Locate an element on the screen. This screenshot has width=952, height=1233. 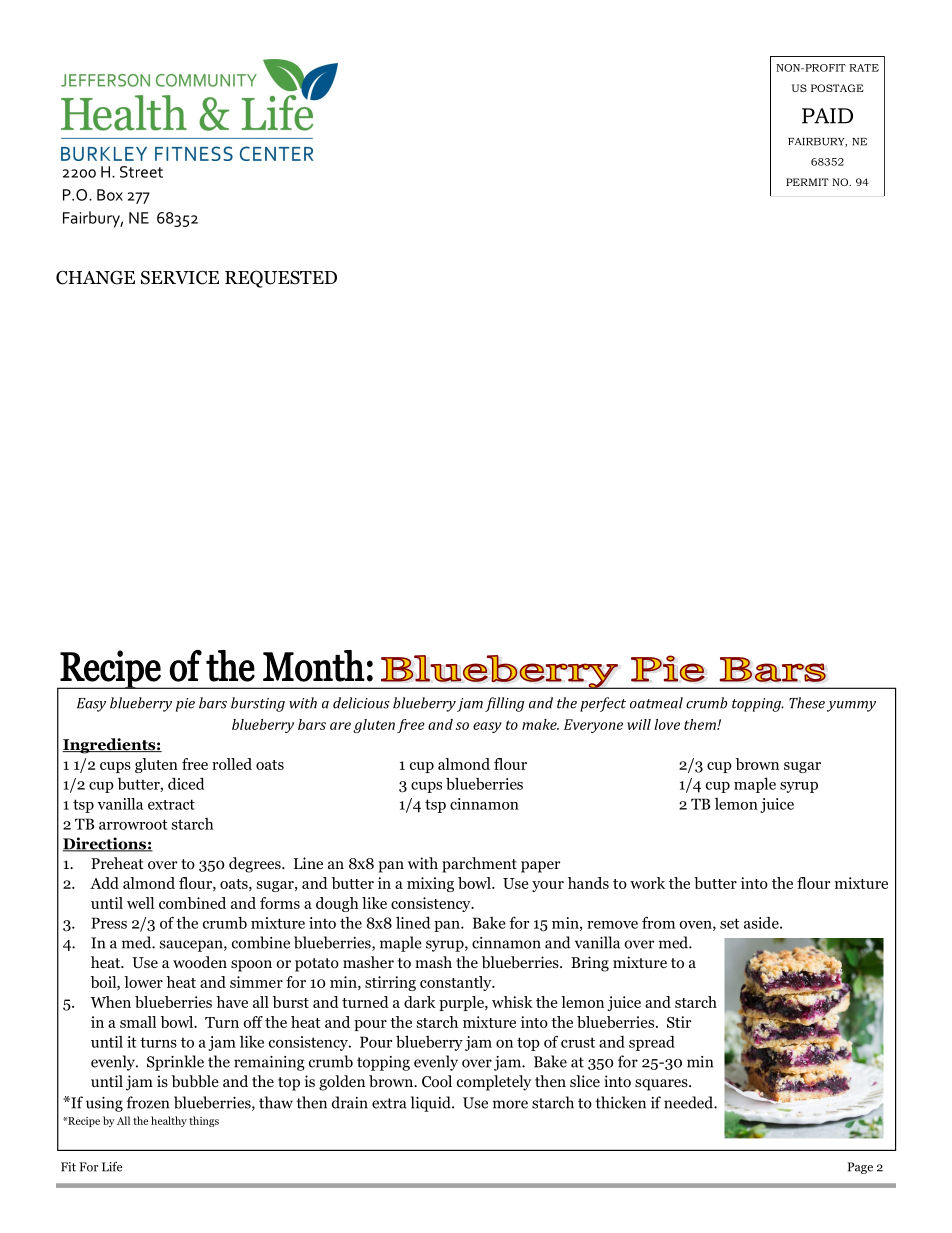
Street is located at coordinates (141, 172).
